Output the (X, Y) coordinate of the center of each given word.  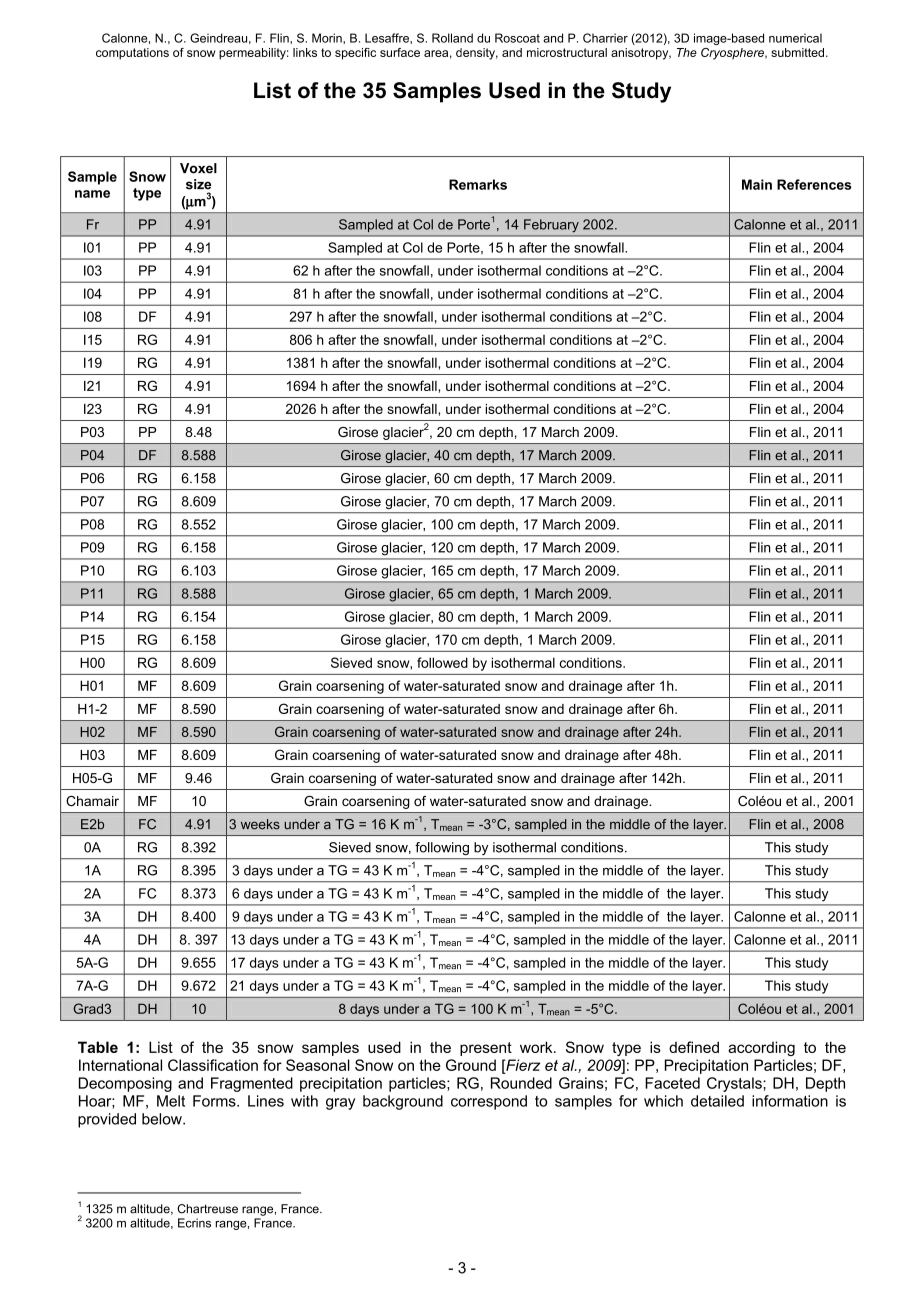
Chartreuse (207, 1209)
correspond (489, 1102)
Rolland (452, 38)
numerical (795, 38)
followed (442, 662)
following (442, 848)
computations (132, 54)
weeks (260, 824)
